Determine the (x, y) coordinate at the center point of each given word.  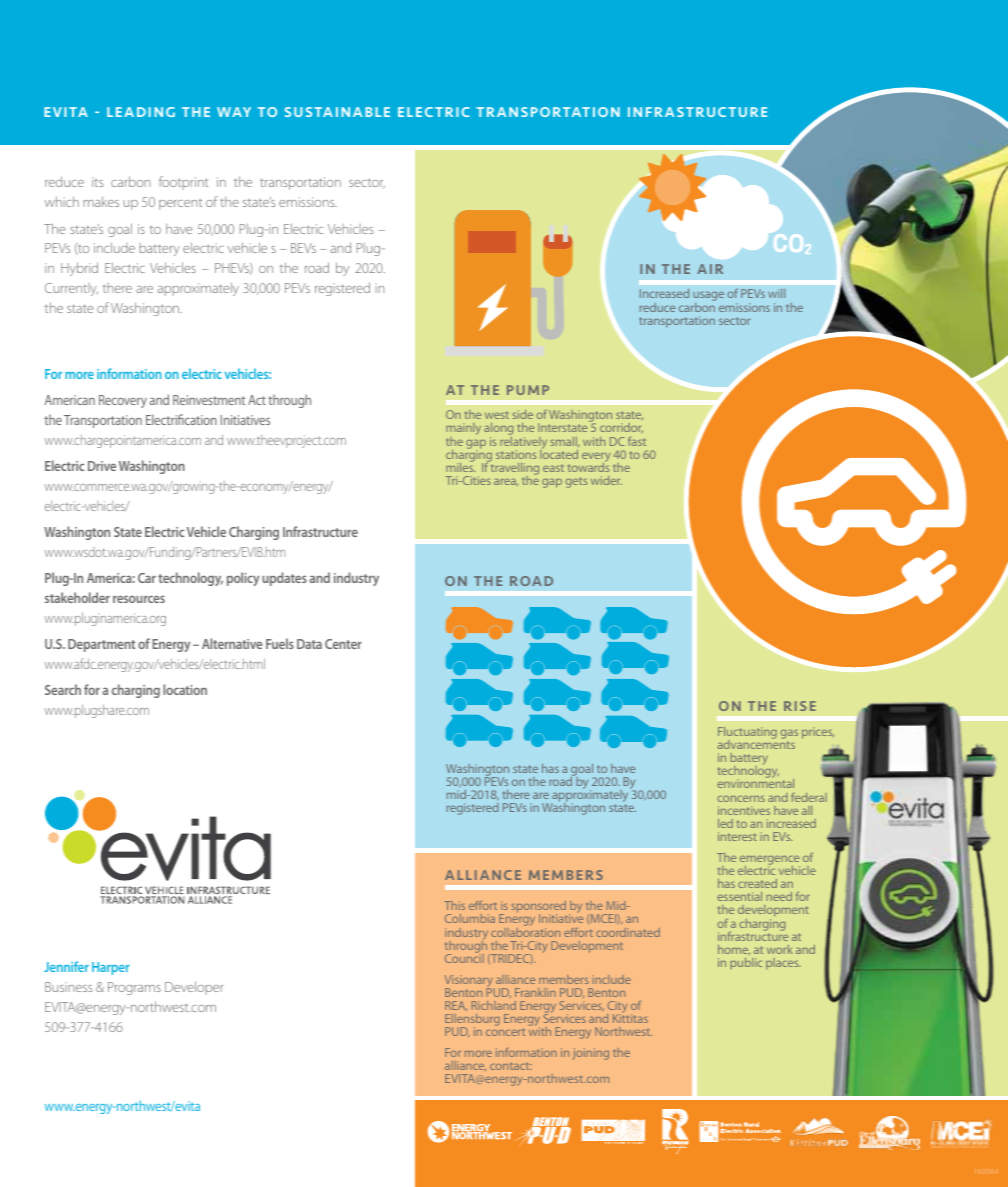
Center (343, 644)
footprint (183, 183)
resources (139, 599)
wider (606, 480)
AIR (710, 269)
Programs (134, 988)
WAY (234, 112)
